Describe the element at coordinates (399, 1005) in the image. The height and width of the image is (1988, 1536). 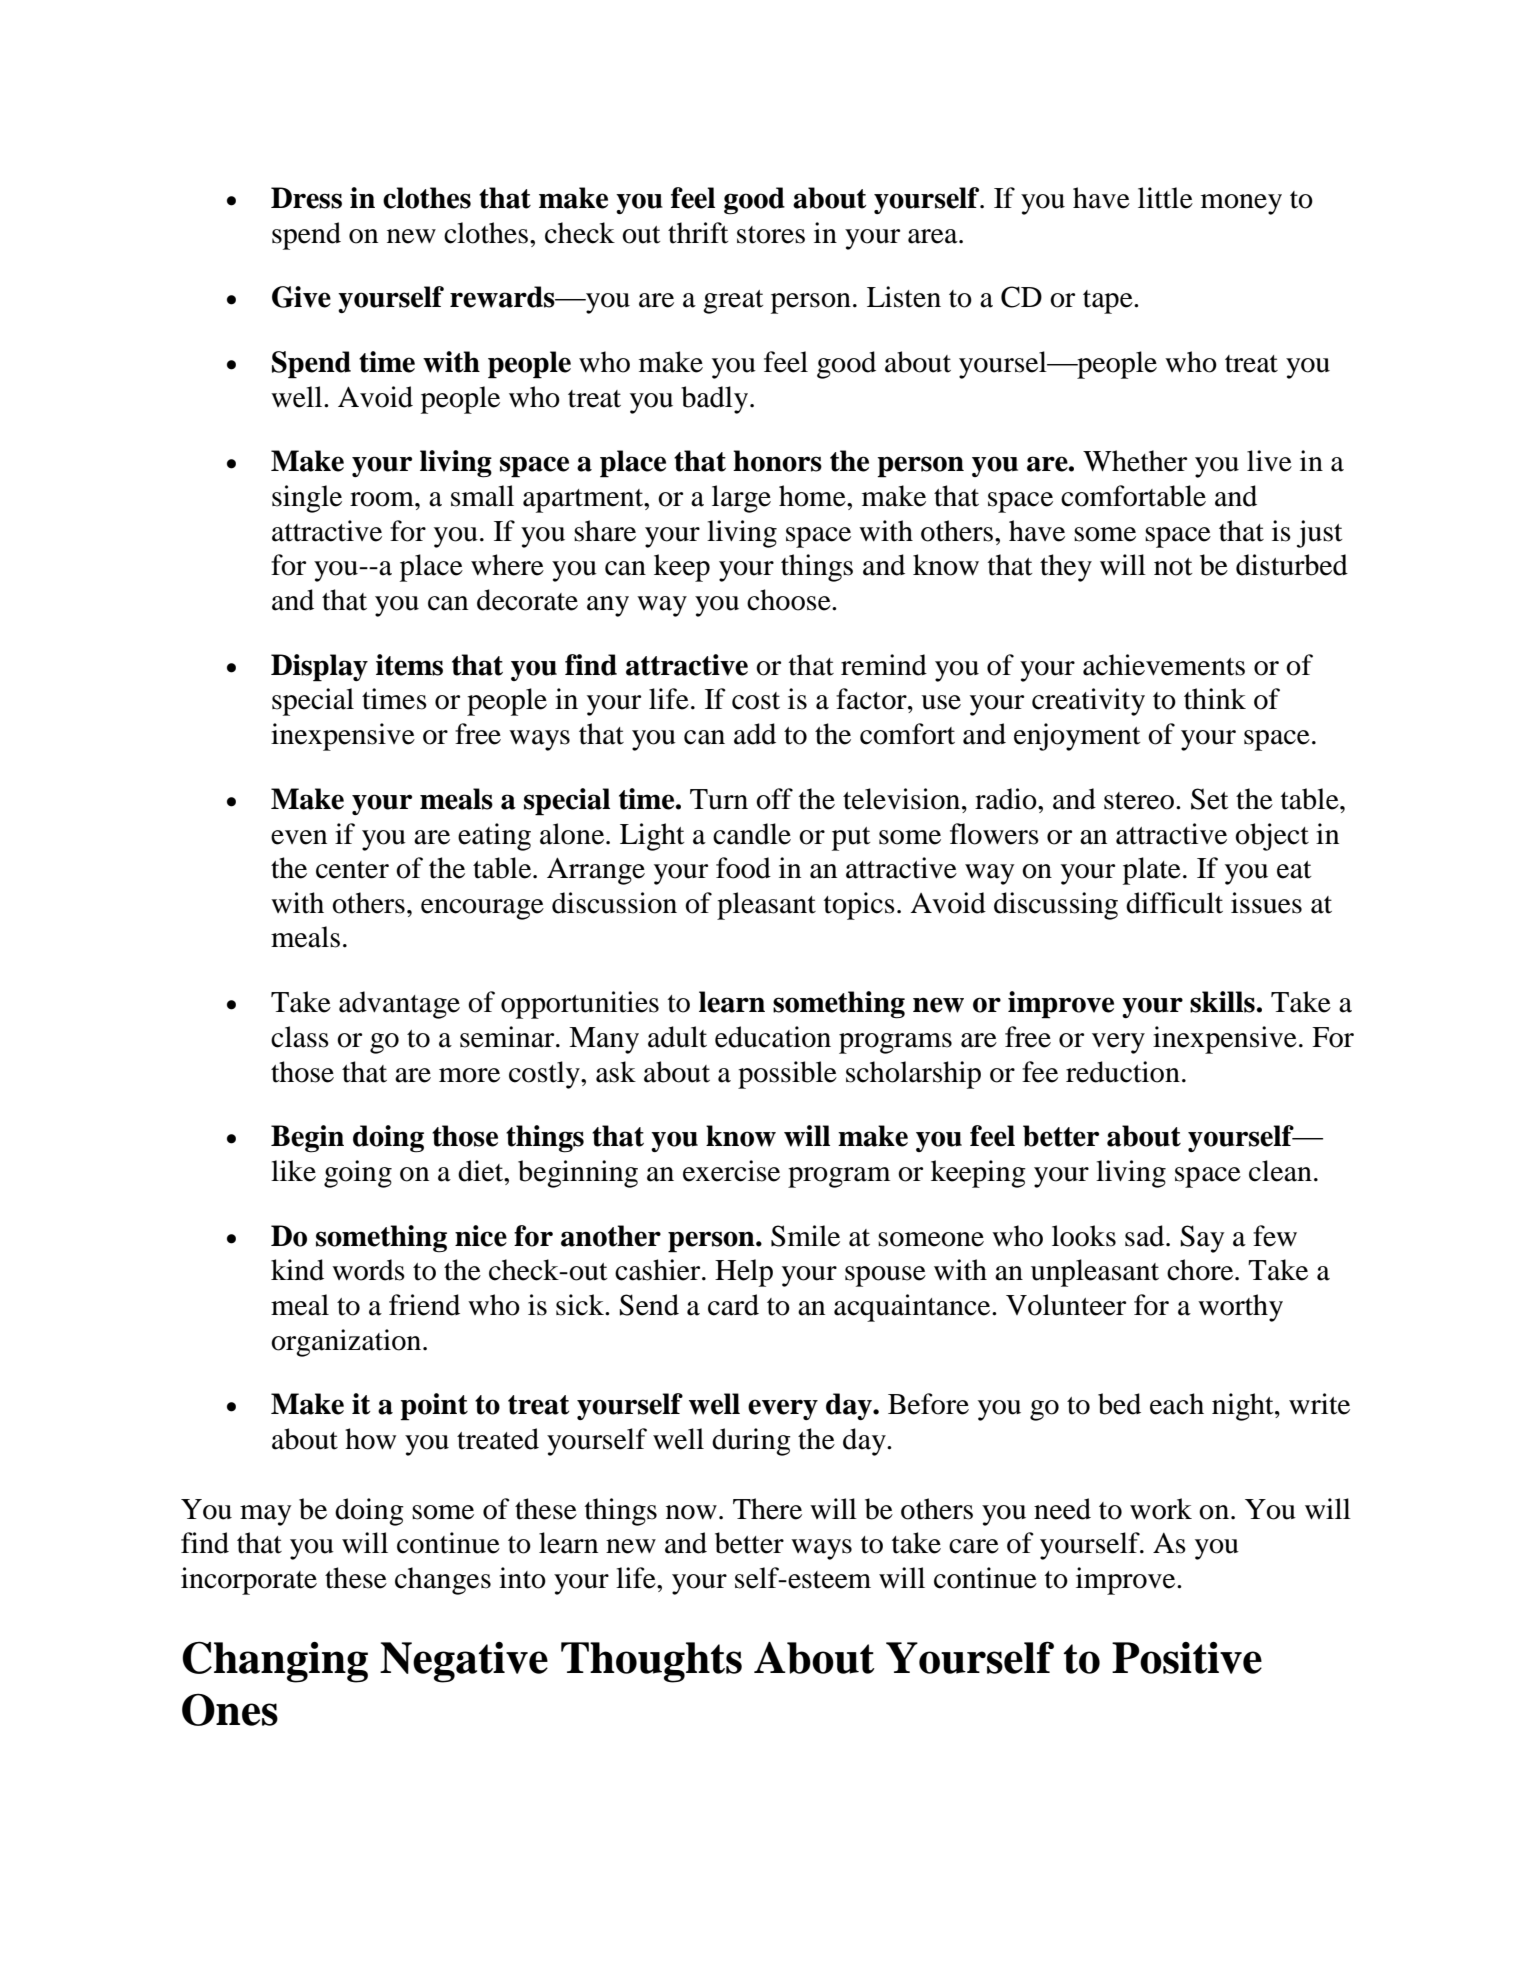
I see `advantage` at that location.
